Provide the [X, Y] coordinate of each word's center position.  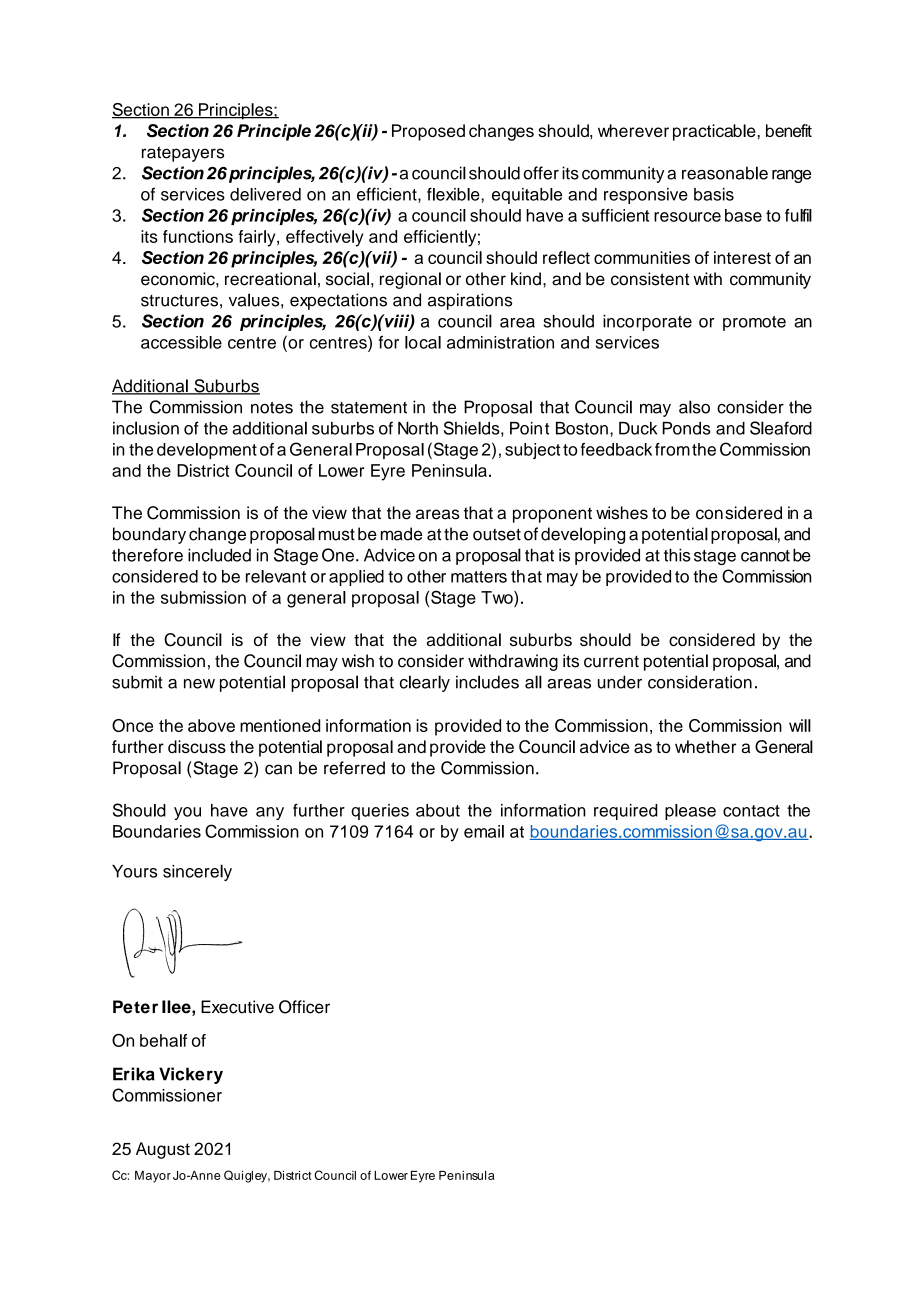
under [620, 682]
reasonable [725, 173]
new [199, 684]
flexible [454, 194]
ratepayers [183, 154]
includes [487, 682]
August [163, 1150]
